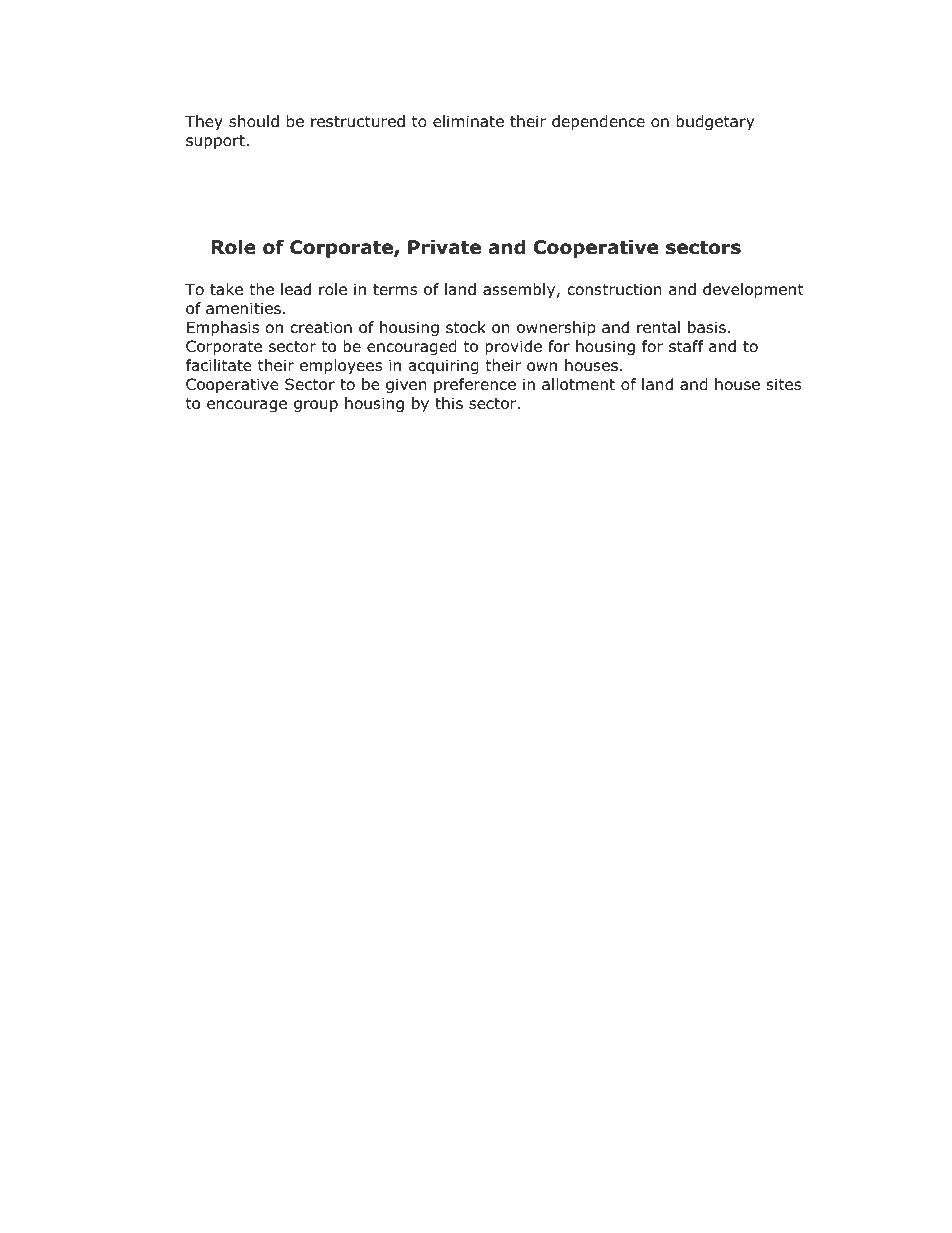 This page has height=1233, width=952. I want to click on amenities, so click(243, 308).
